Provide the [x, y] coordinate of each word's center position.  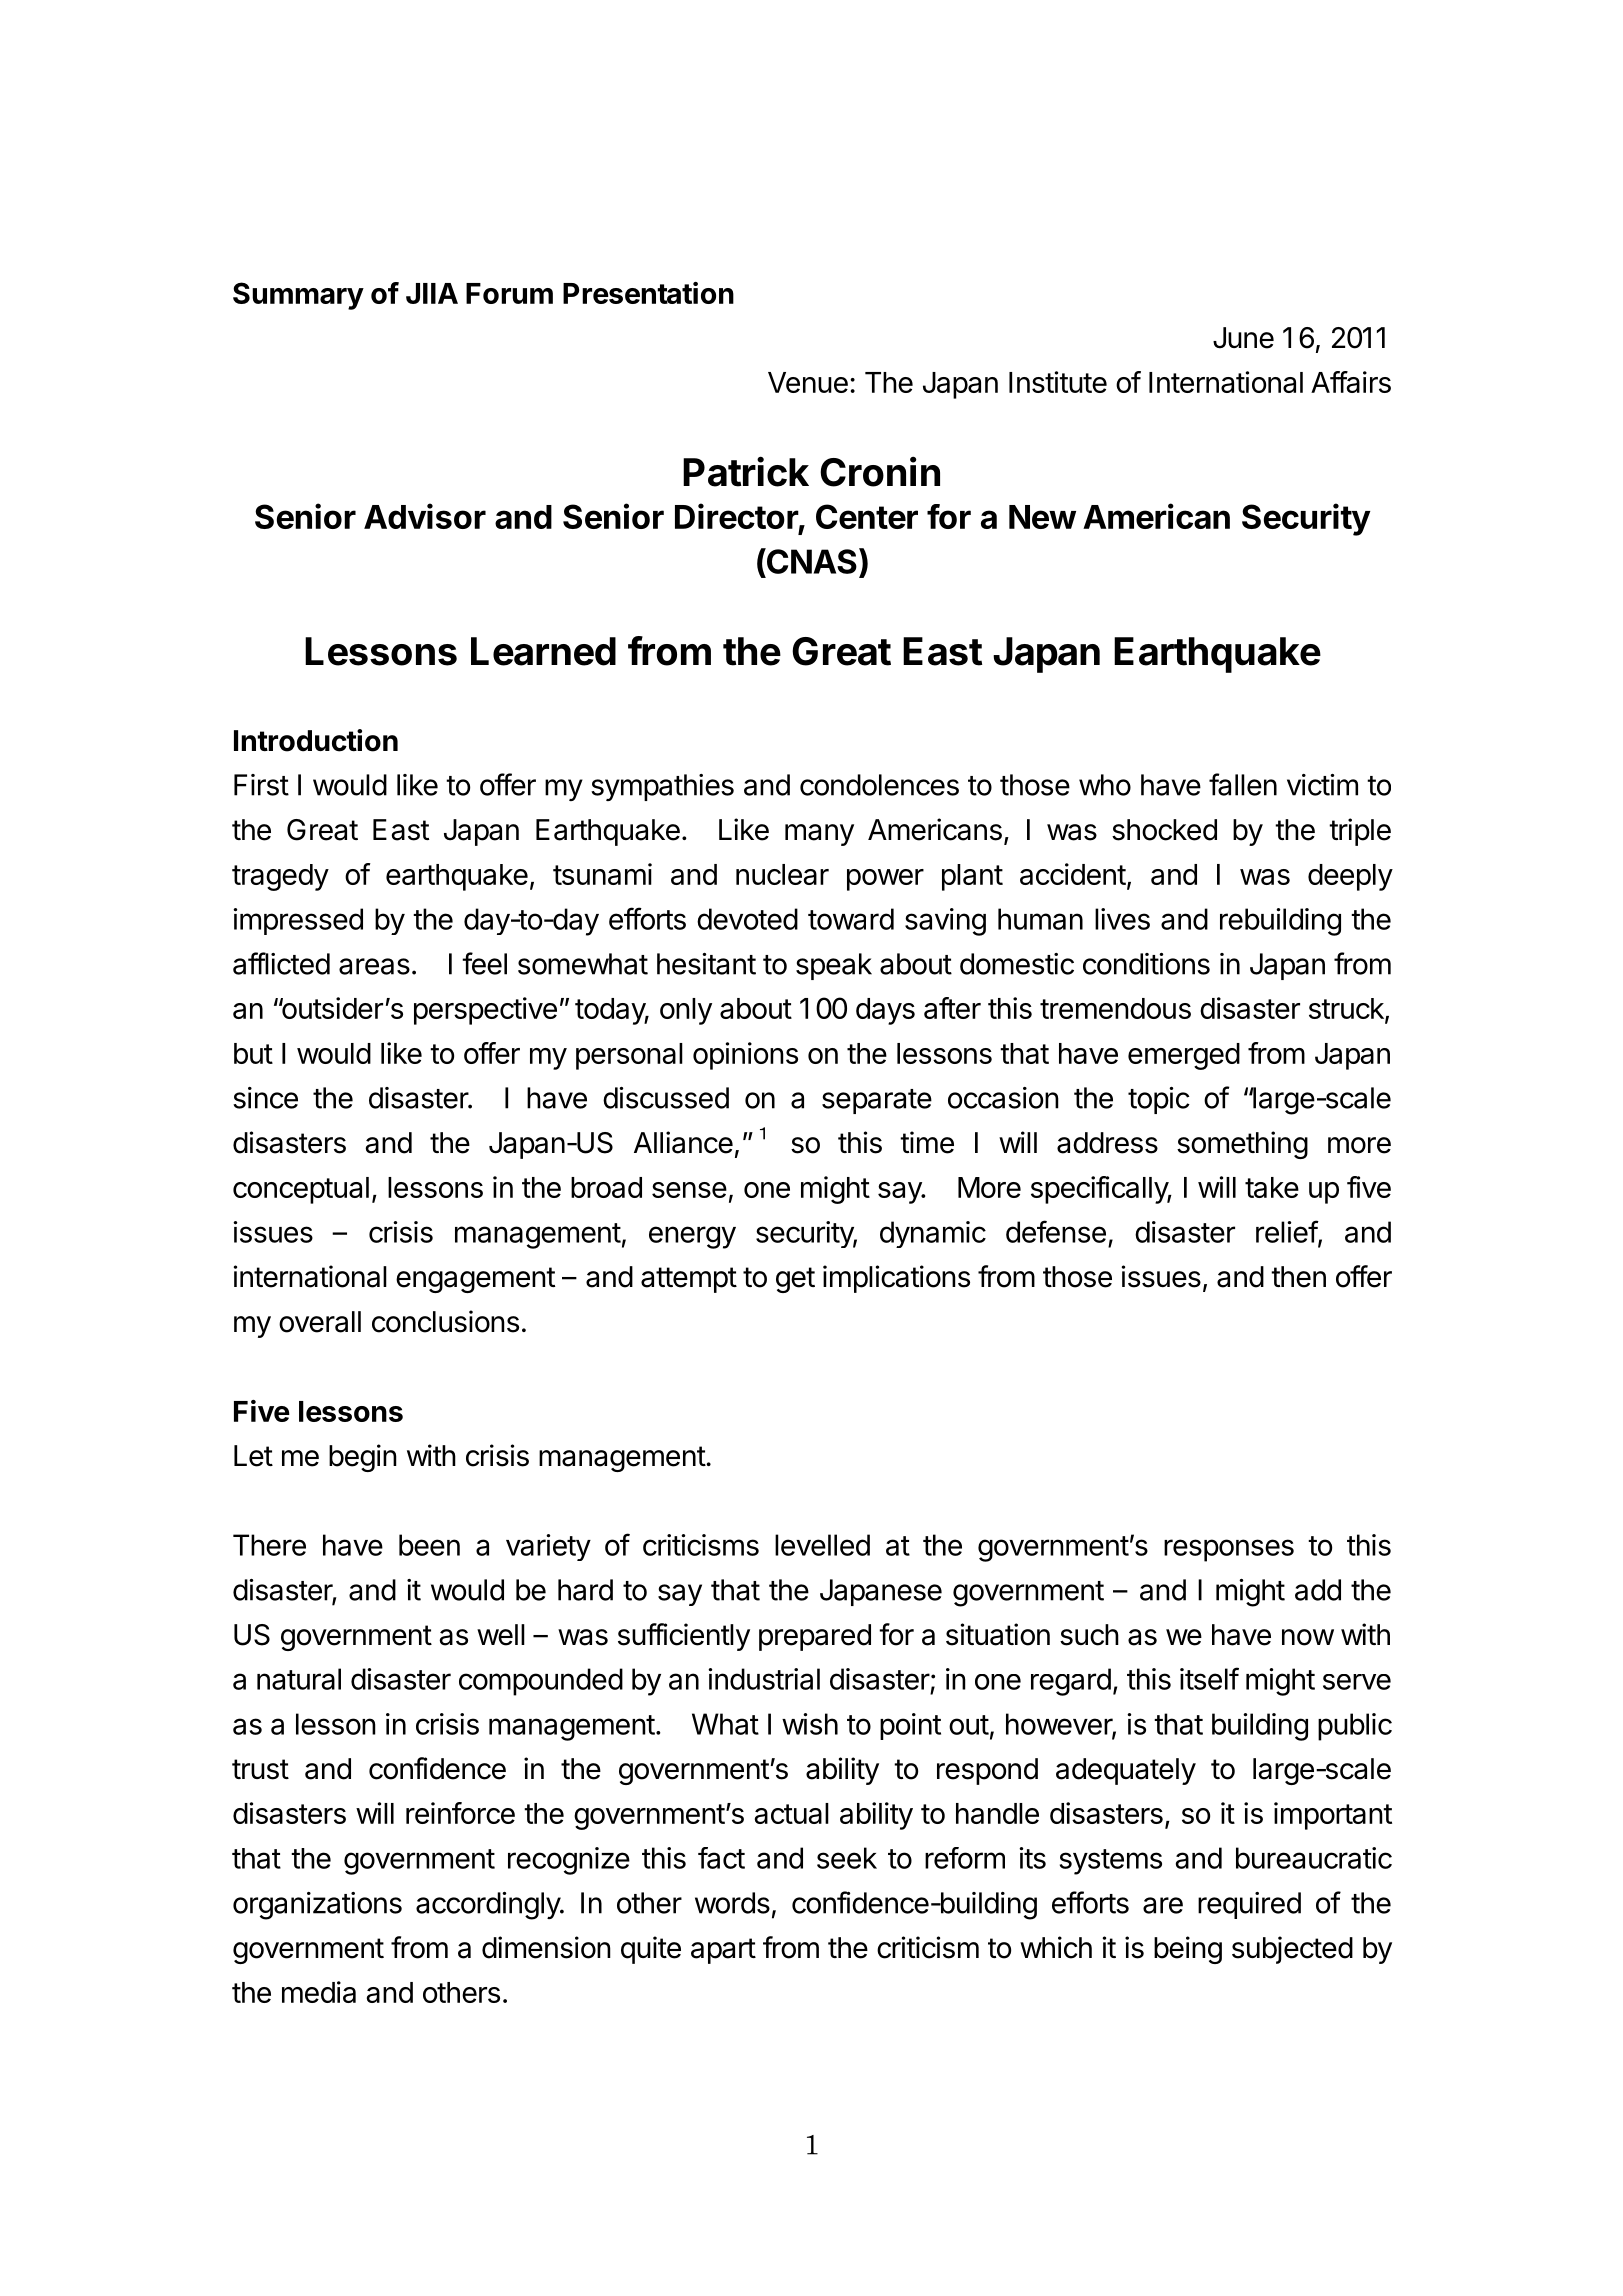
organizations [317, 1906]
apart [723, 1951]
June [1243, 338]
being [1188, 1950]
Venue [808, 382]
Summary [298, 296]
